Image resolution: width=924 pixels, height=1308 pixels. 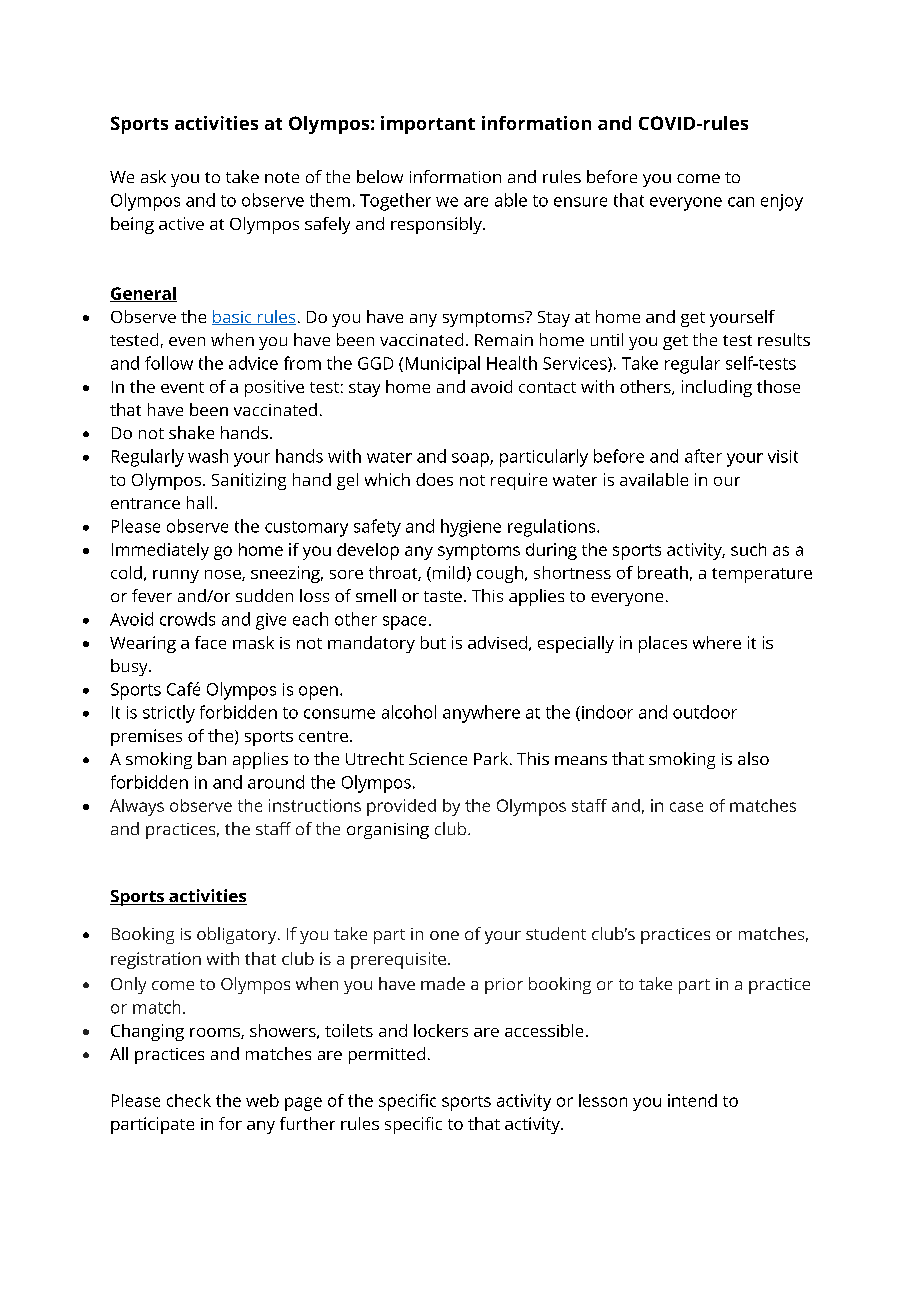 What do you see at coordinates (663, 644) in the screenshot?
I see `places` at bounding box center [663, 644].
